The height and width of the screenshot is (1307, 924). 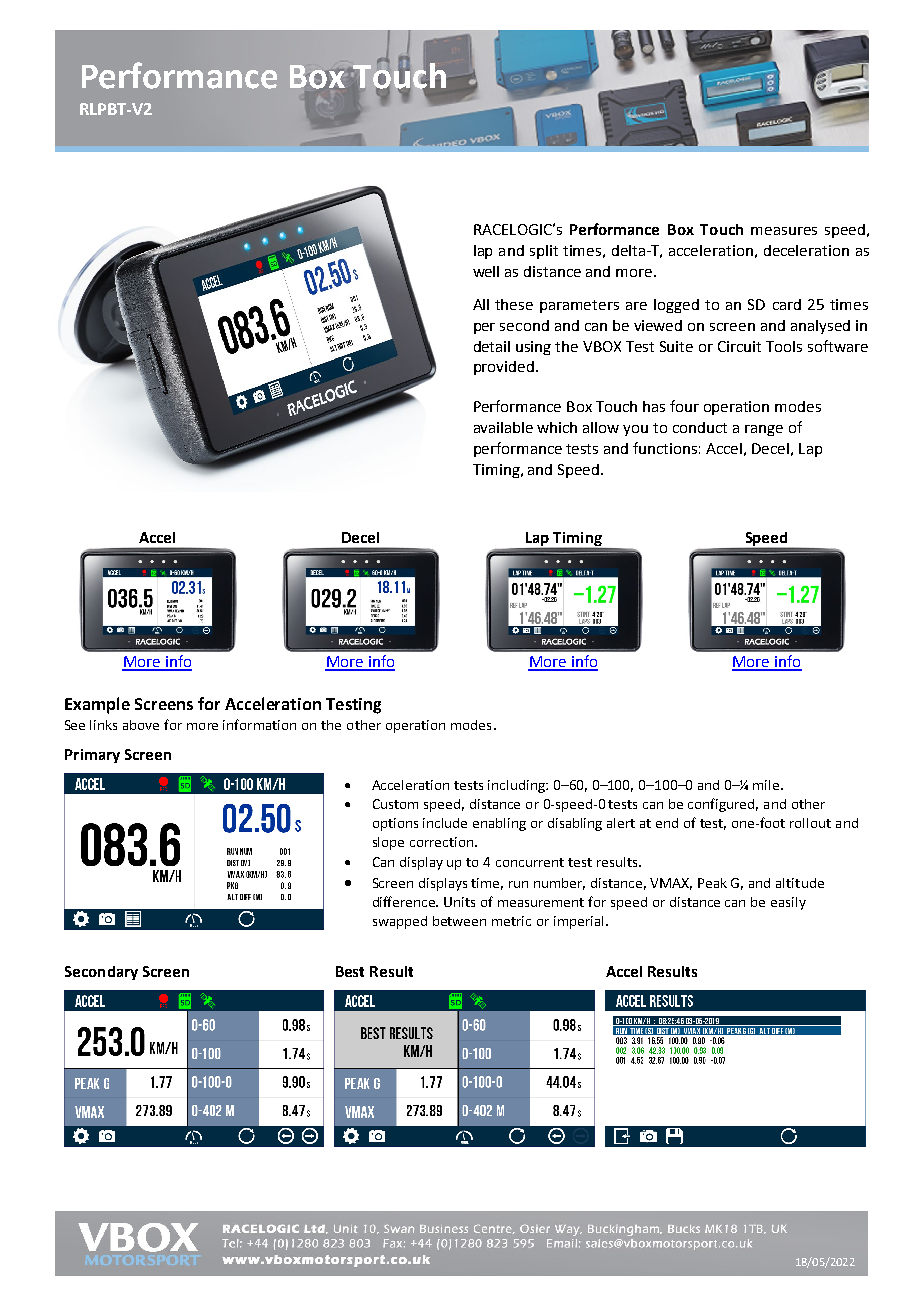 What do you see at coordinates (503, 427) in the screenshot?
I see `available` at bounding box center [503, 427].
